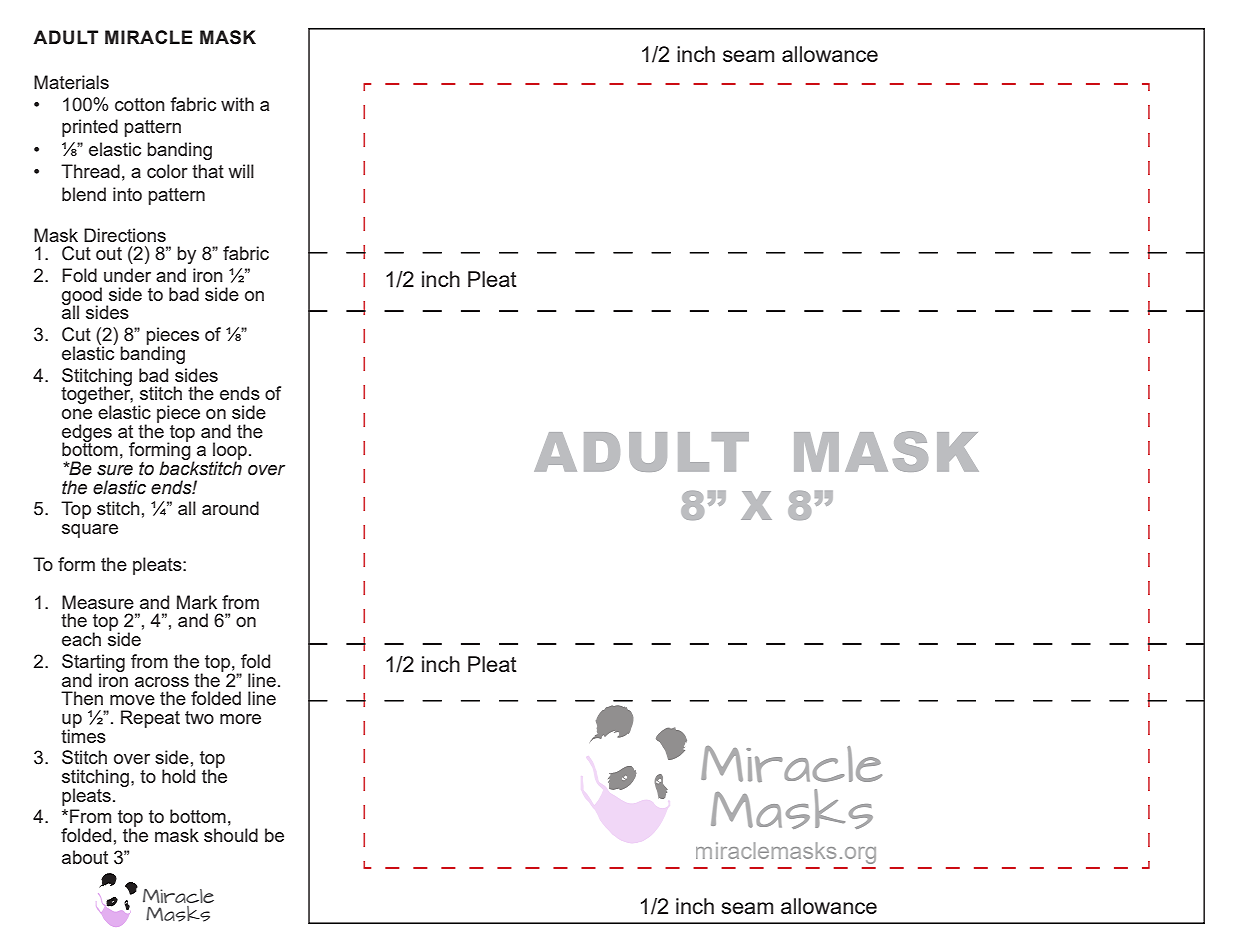  Describe the element at coordinates (230, 452) in the image. I see `loop` at that location.
